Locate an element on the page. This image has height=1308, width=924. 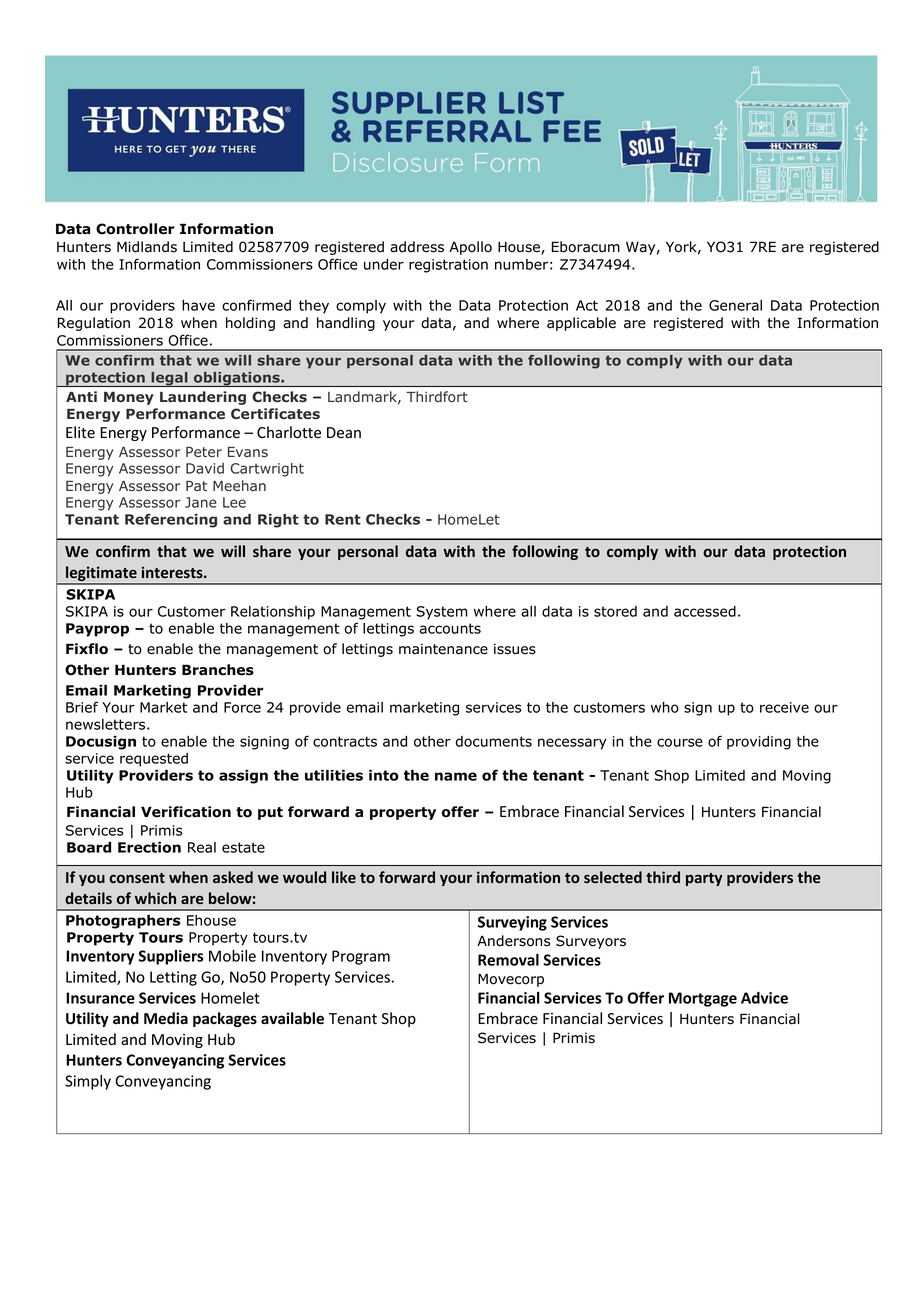
address is located at coordinates (417, 247).
